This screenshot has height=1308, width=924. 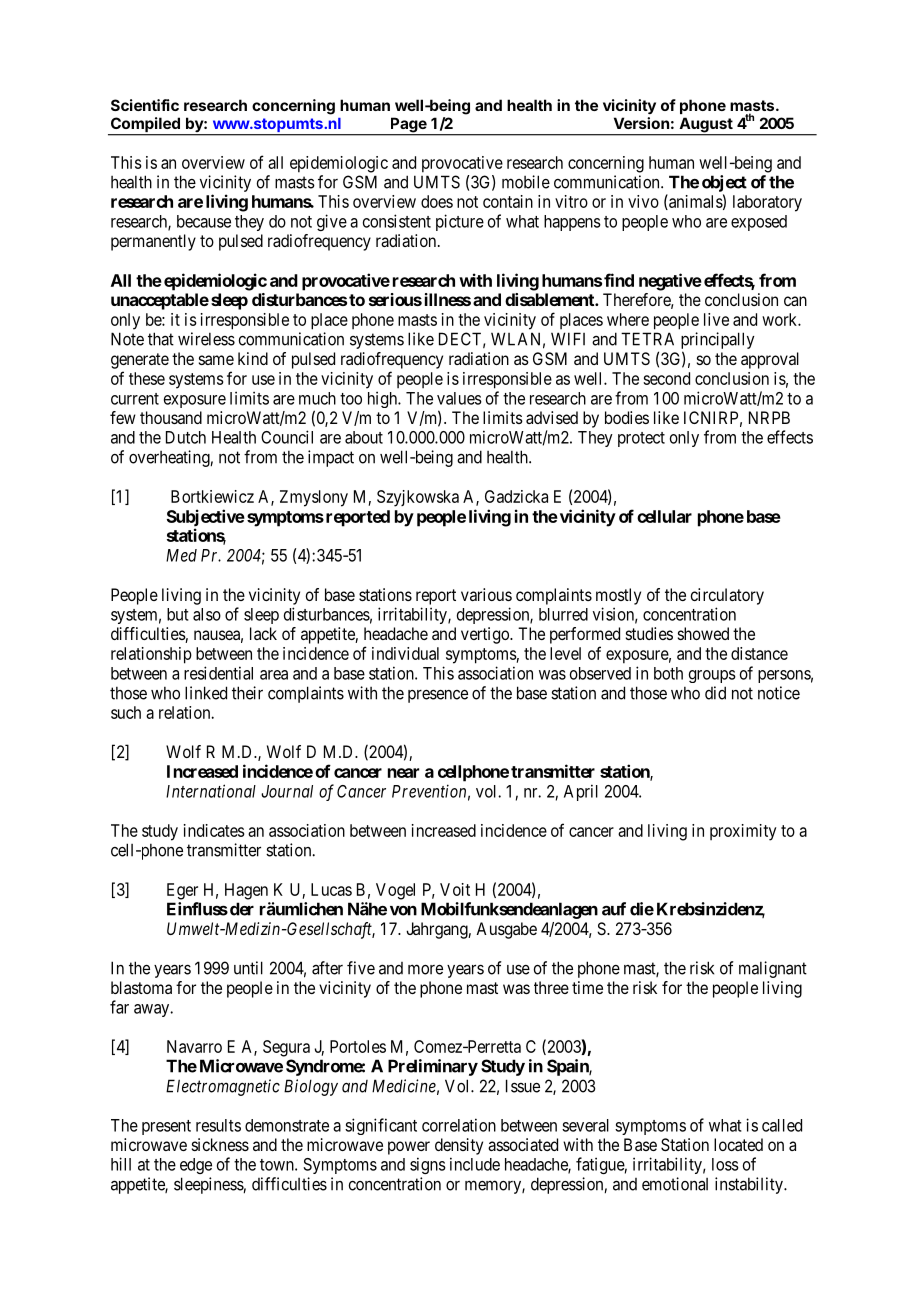 I want to click on same, so click(x=216, y=360).
